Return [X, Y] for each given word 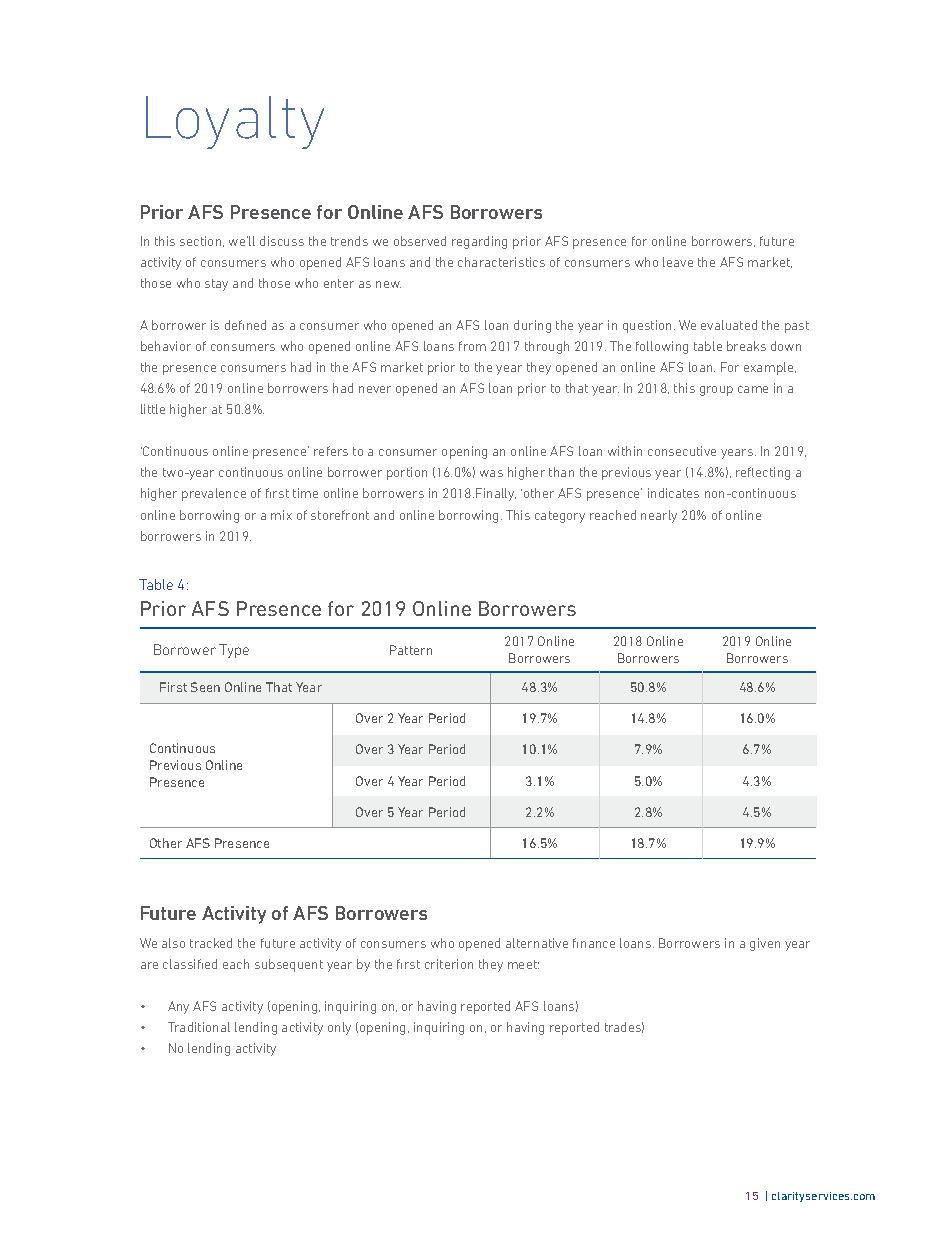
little [153, 409]
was [491, 473]
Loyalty [235, 122]
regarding [479, 242]
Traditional [199, 1027]
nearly [659, 516]
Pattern [411, 650]
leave [678, 262]
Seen [205, 687]
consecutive [682, 451]
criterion [449, 964]
